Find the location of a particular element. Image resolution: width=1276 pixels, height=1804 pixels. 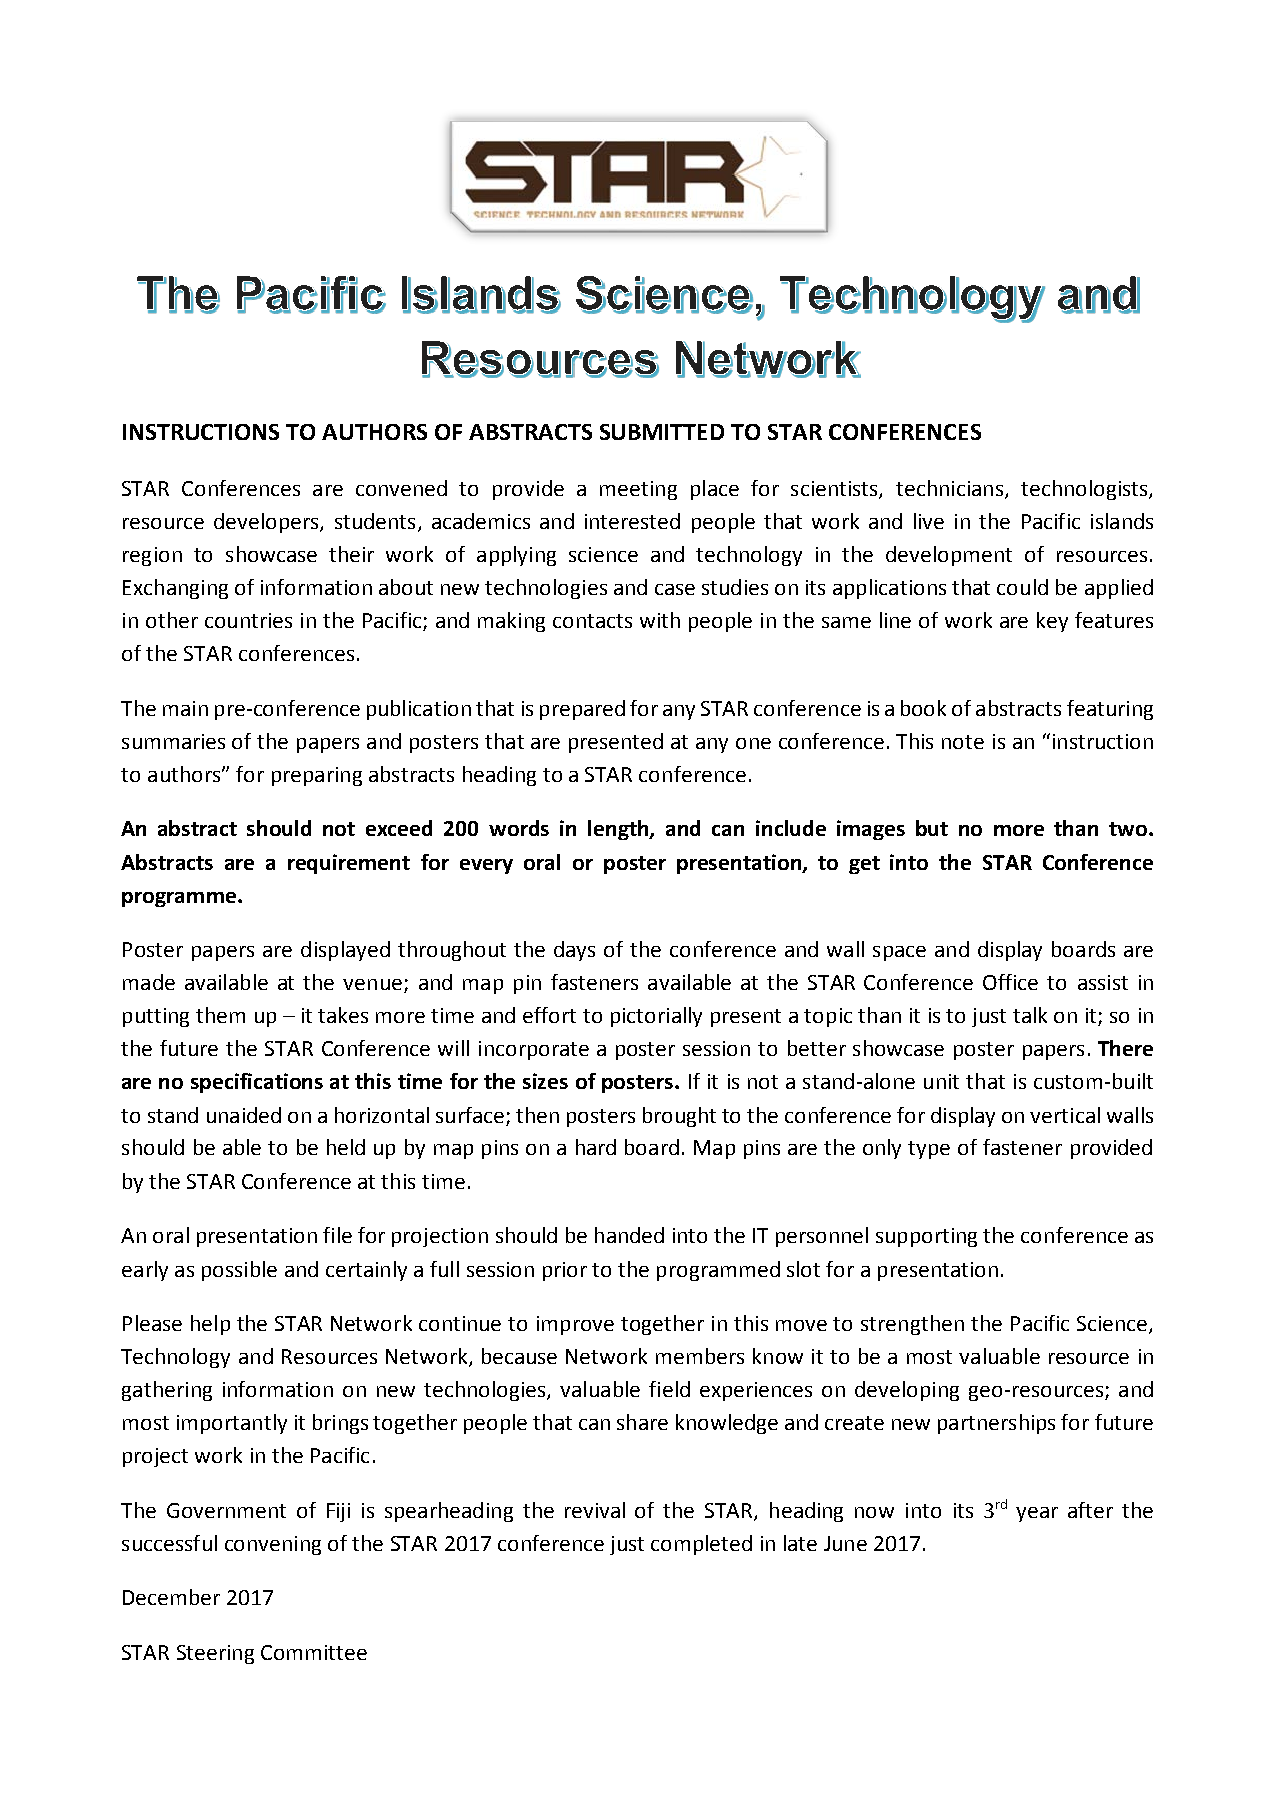

length is located at coordinates (619, 830).
